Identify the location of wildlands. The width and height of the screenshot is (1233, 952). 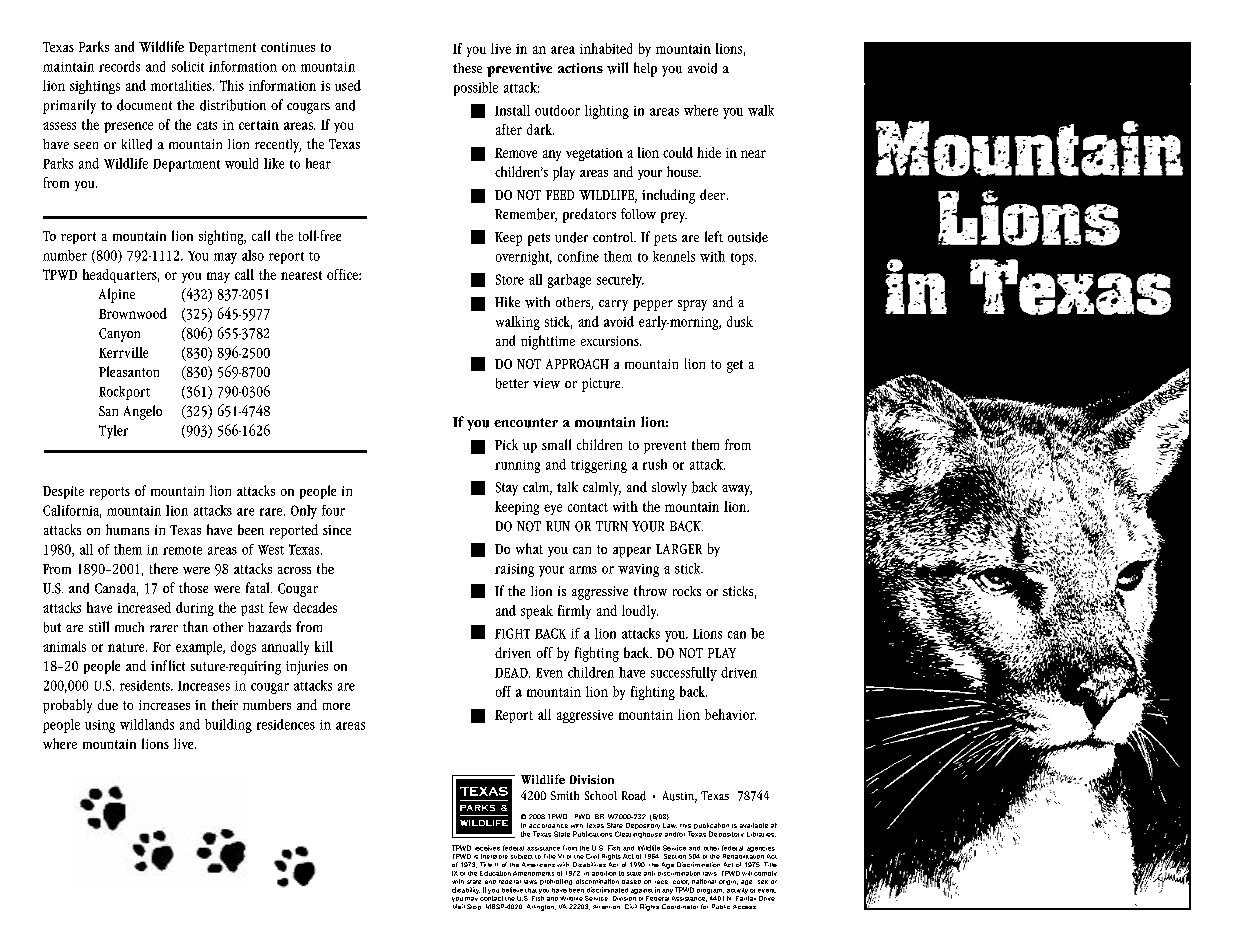
(147, 724).
